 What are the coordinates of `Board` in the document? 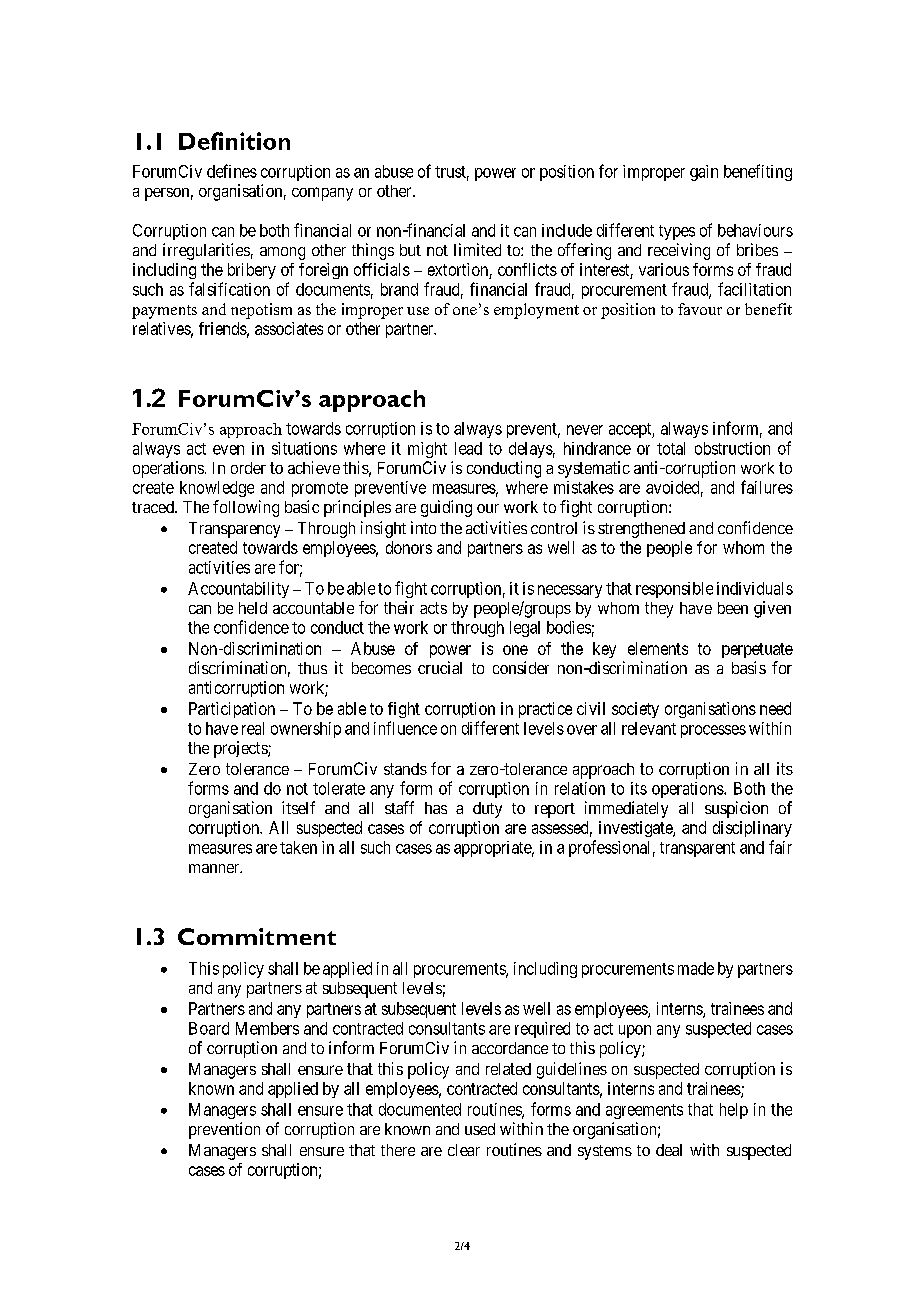 It's located at (209, 1028).
